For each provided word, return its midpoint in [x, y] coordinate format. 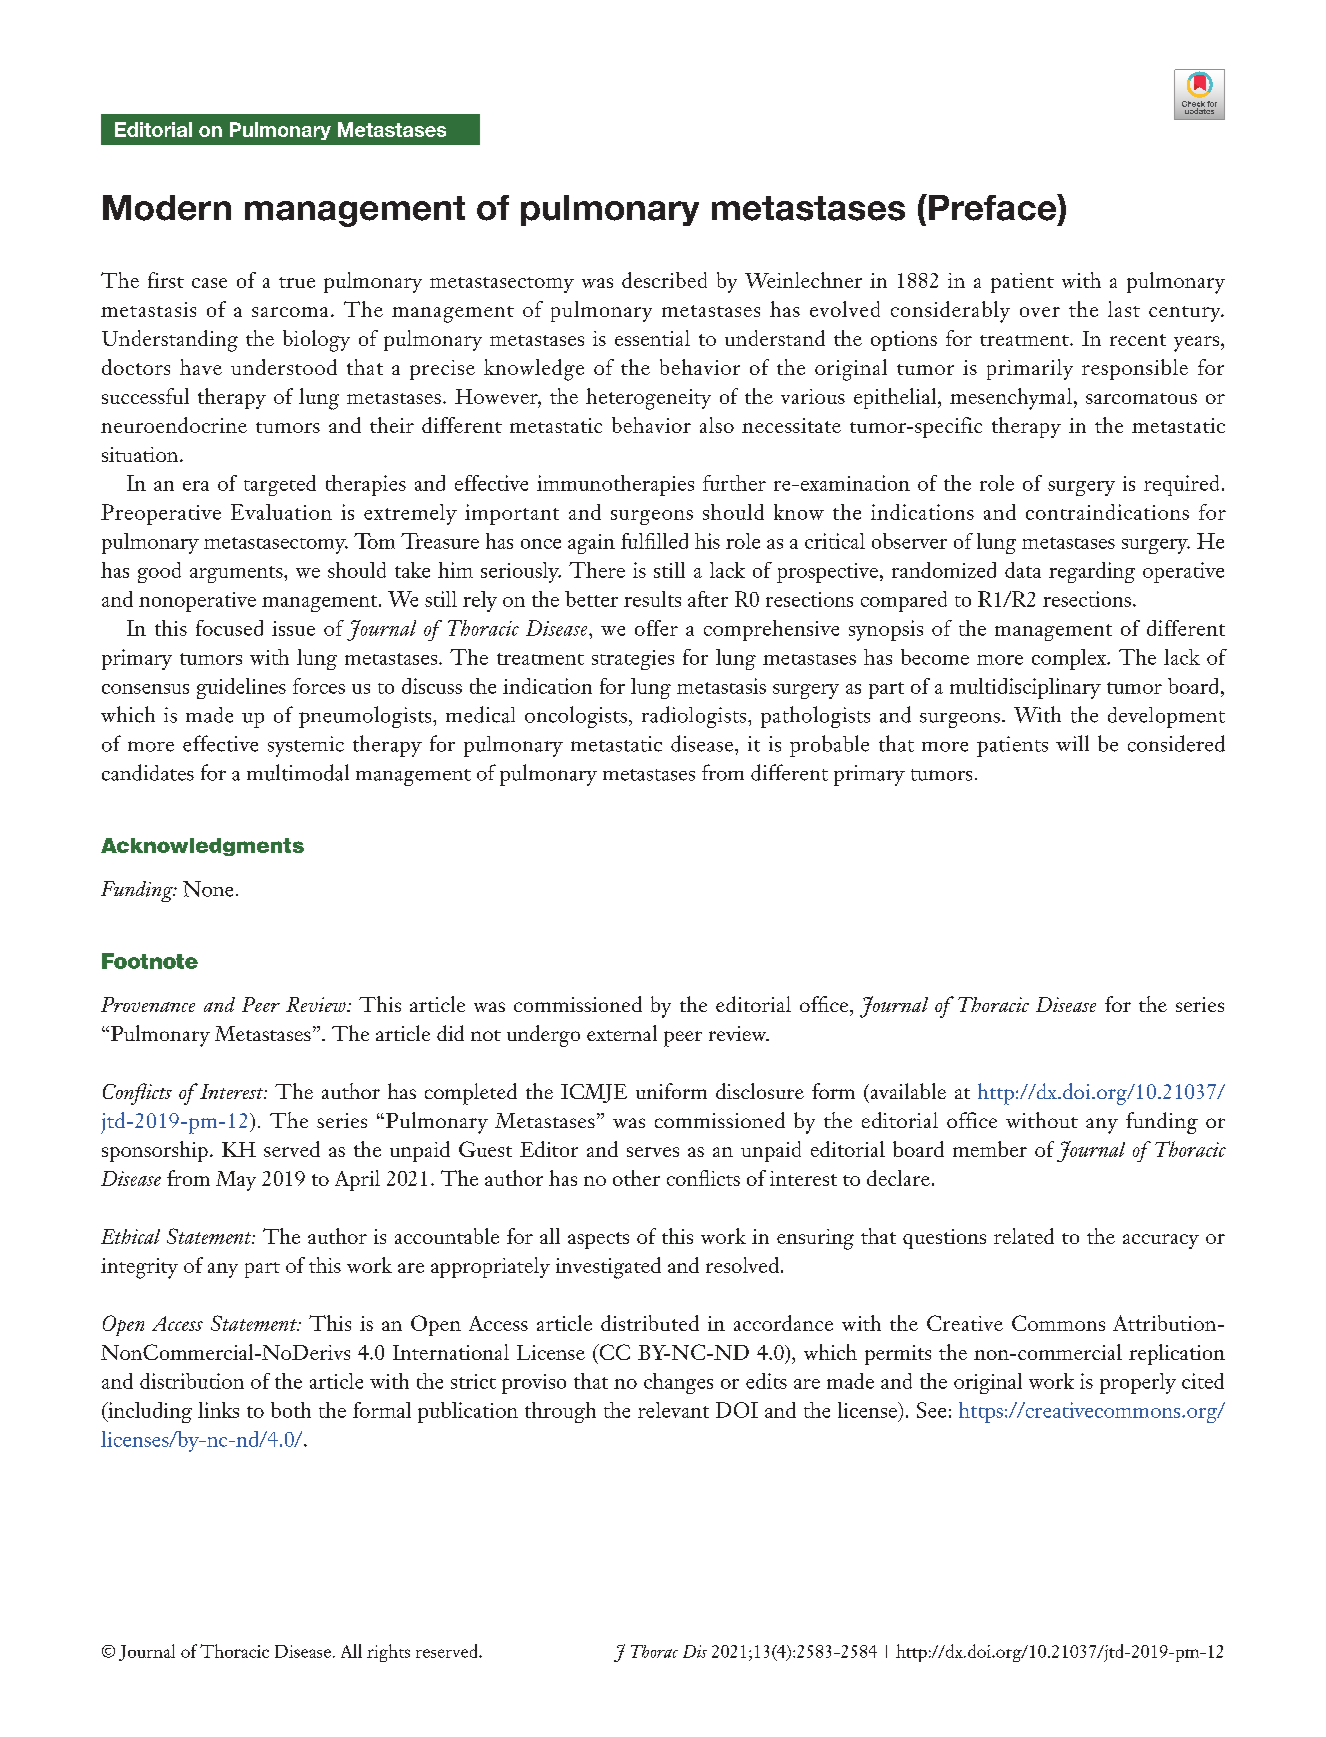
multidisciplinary [1025, 688]
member [990, 1149]
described [664, 280]
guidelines [241, 688]
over [1040, 312]
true [297, 282]
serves [653, 1152]
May [236, 1181]
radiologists [695, 717]
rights [388, 1653]
